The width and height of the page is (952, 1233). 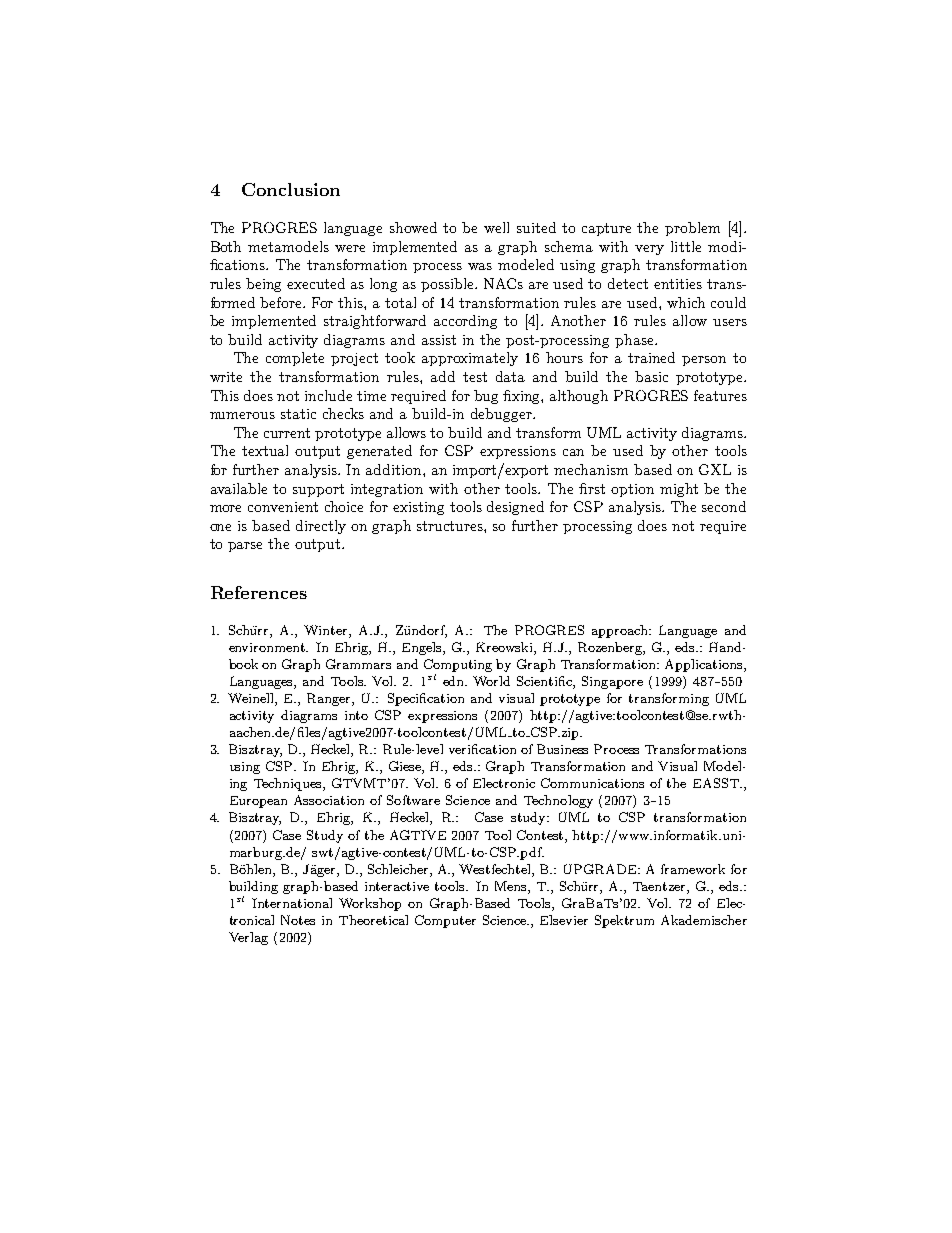 I want to click on parse, so click(x=245, y=547).
